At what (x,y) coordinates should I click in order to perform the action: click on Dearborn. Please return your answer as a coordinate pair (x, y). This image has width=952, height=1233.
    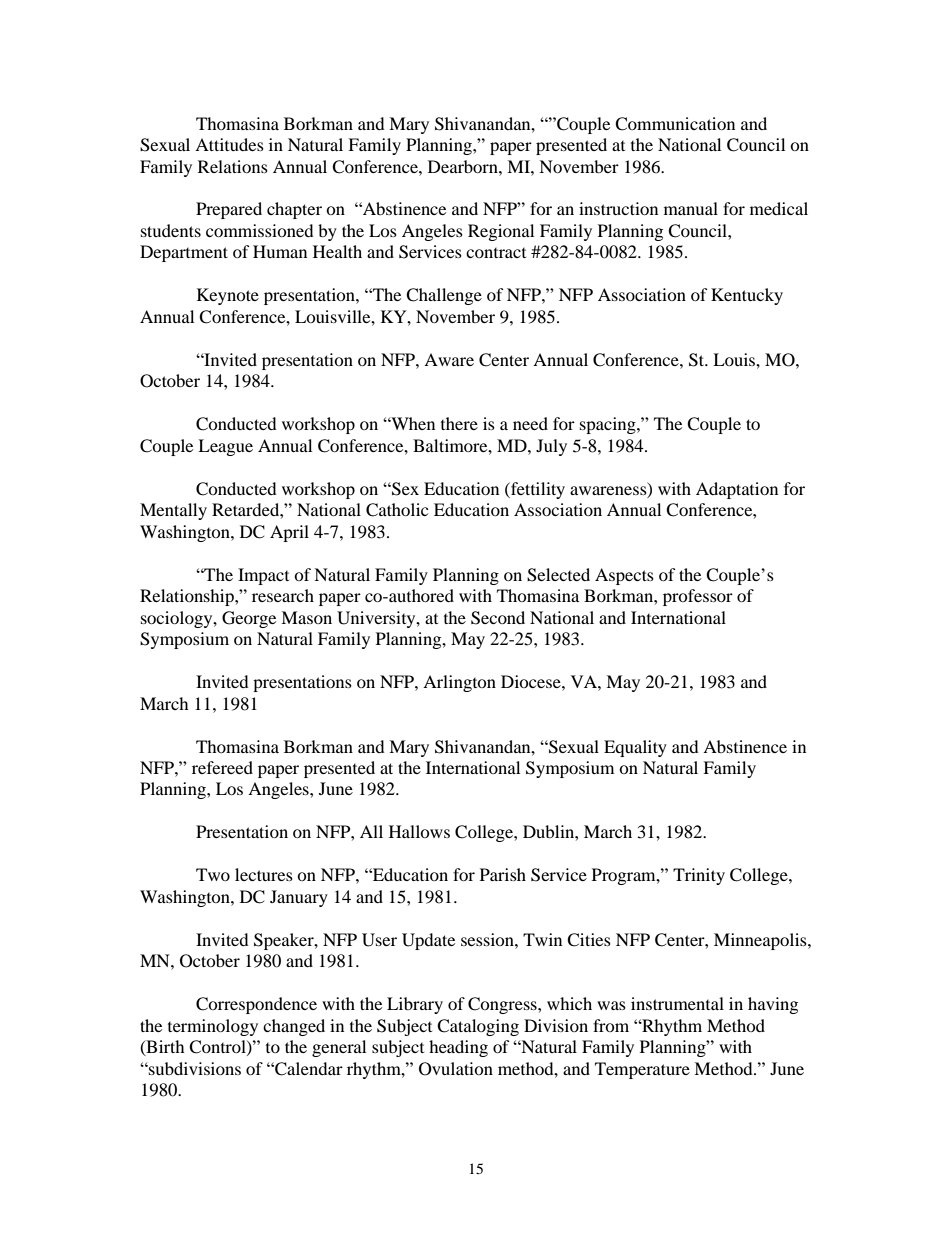
    Looking at the image, I should click on (464, 166).
